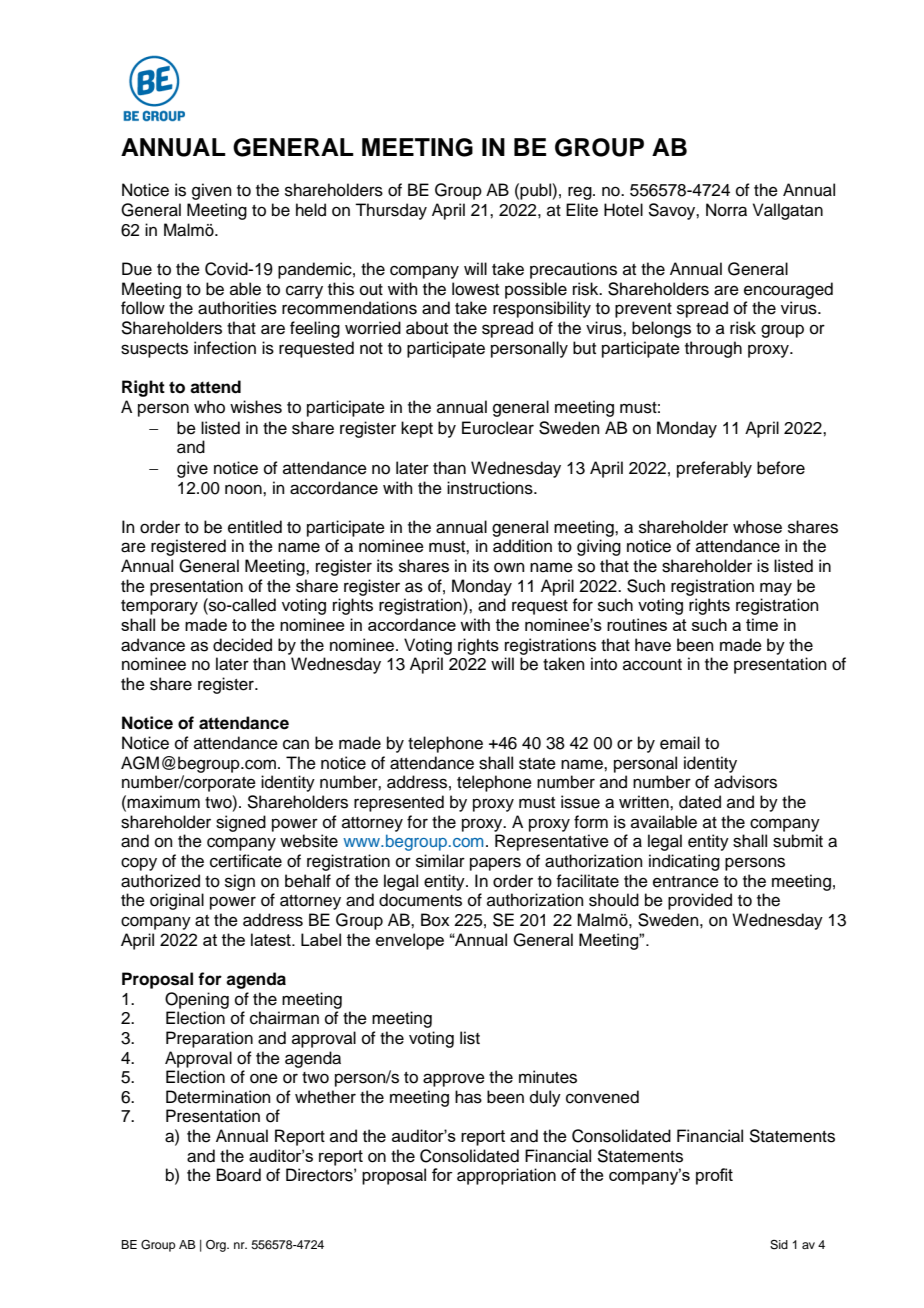 This image has width=924, height=1308. I want to click on email, so click(680, 743).
